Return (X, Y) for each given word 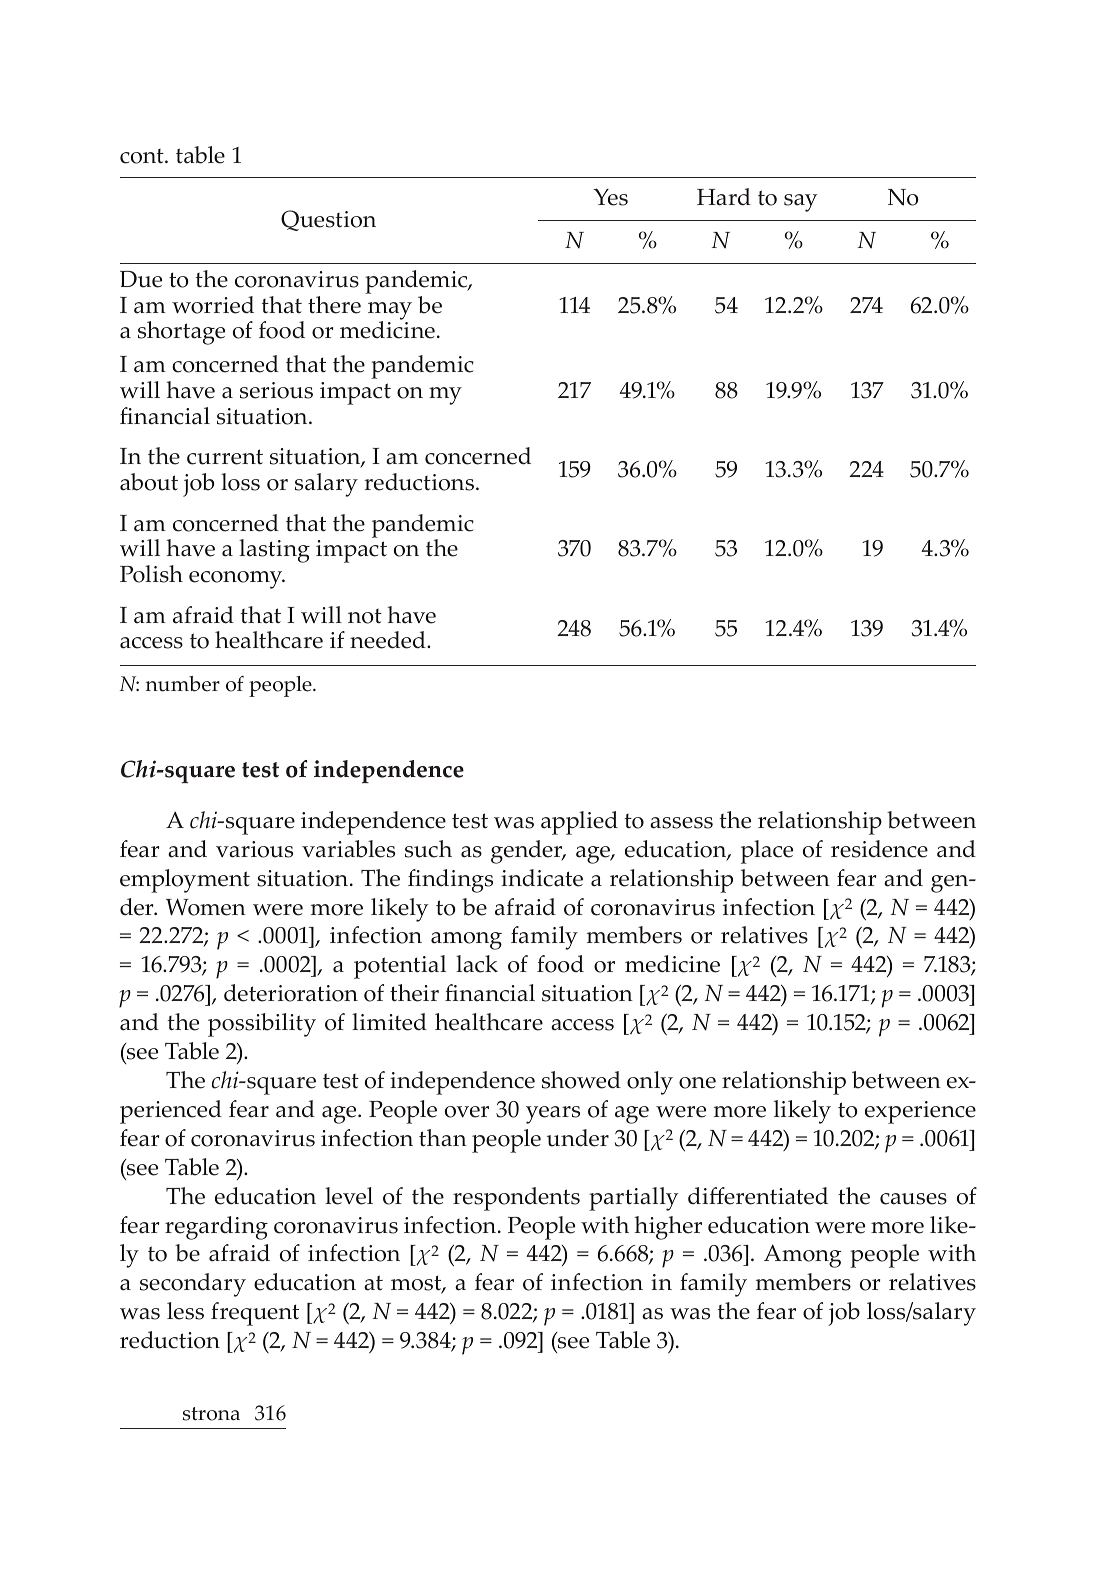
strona (211, 1414)
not (365, 616)
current (225, 457)
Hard (724, 197)
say (800, 203)
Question (328, 220)
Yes (610, 197)
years (553, 1115)
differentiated (758, 1196)
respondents (516, 1199)
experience (920, 1112)
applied (579, 823)
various (254, 849)
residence (879, 849)
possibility (262, 1025)
